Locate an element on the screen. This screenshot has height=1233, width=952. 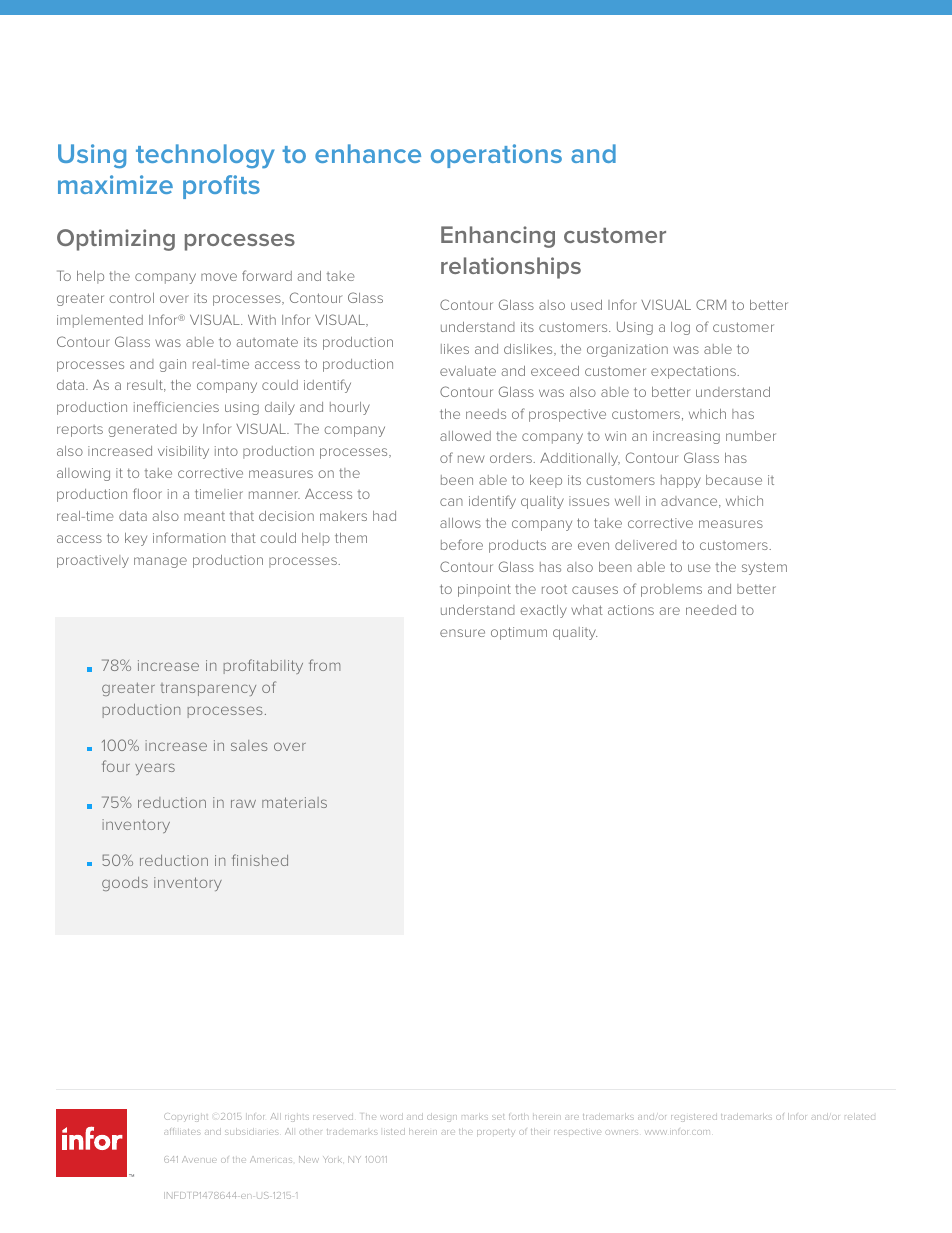
floor is located at coordinates (147, 493).
